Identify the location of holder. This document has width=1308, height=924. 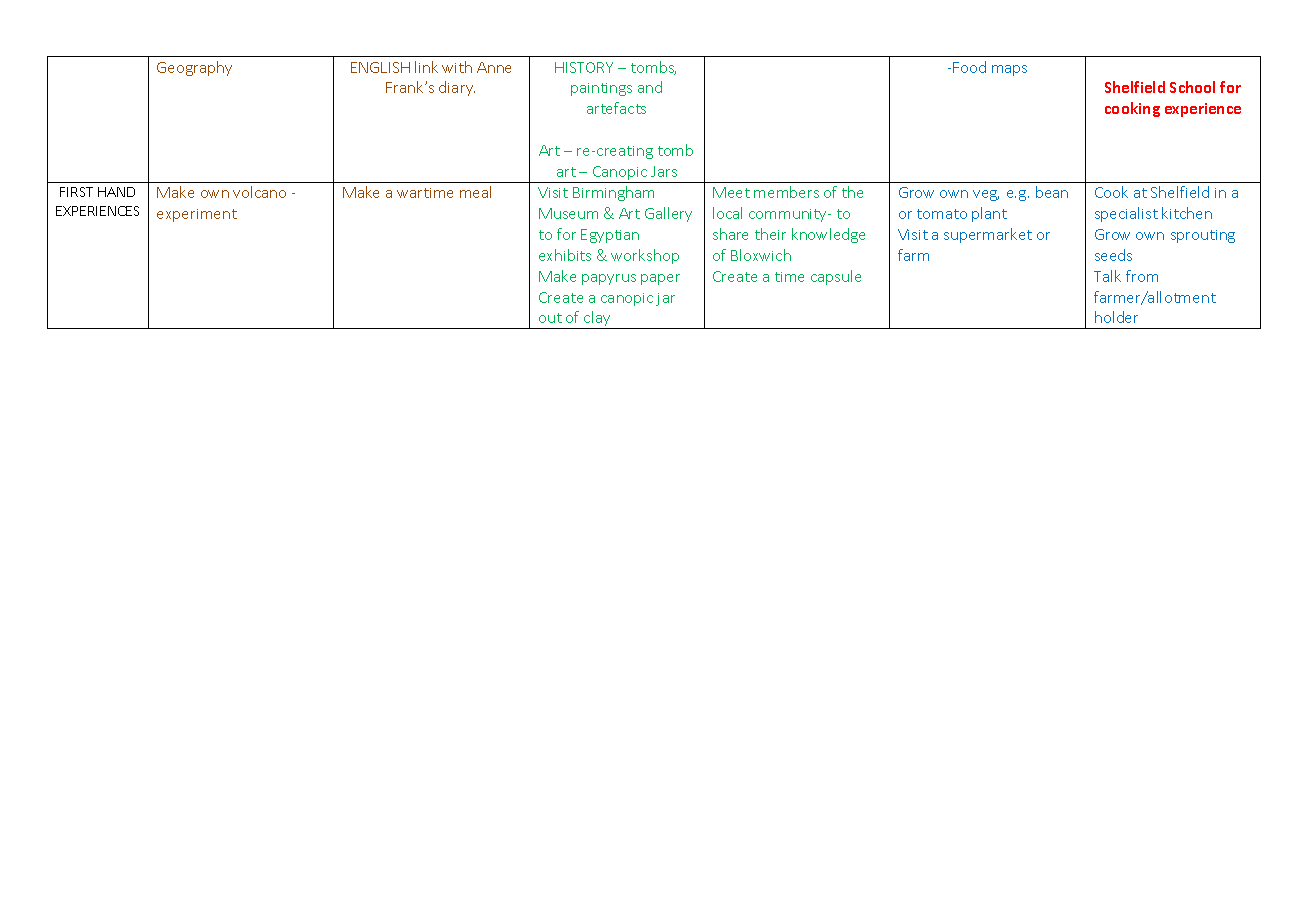
(1116, 317).
